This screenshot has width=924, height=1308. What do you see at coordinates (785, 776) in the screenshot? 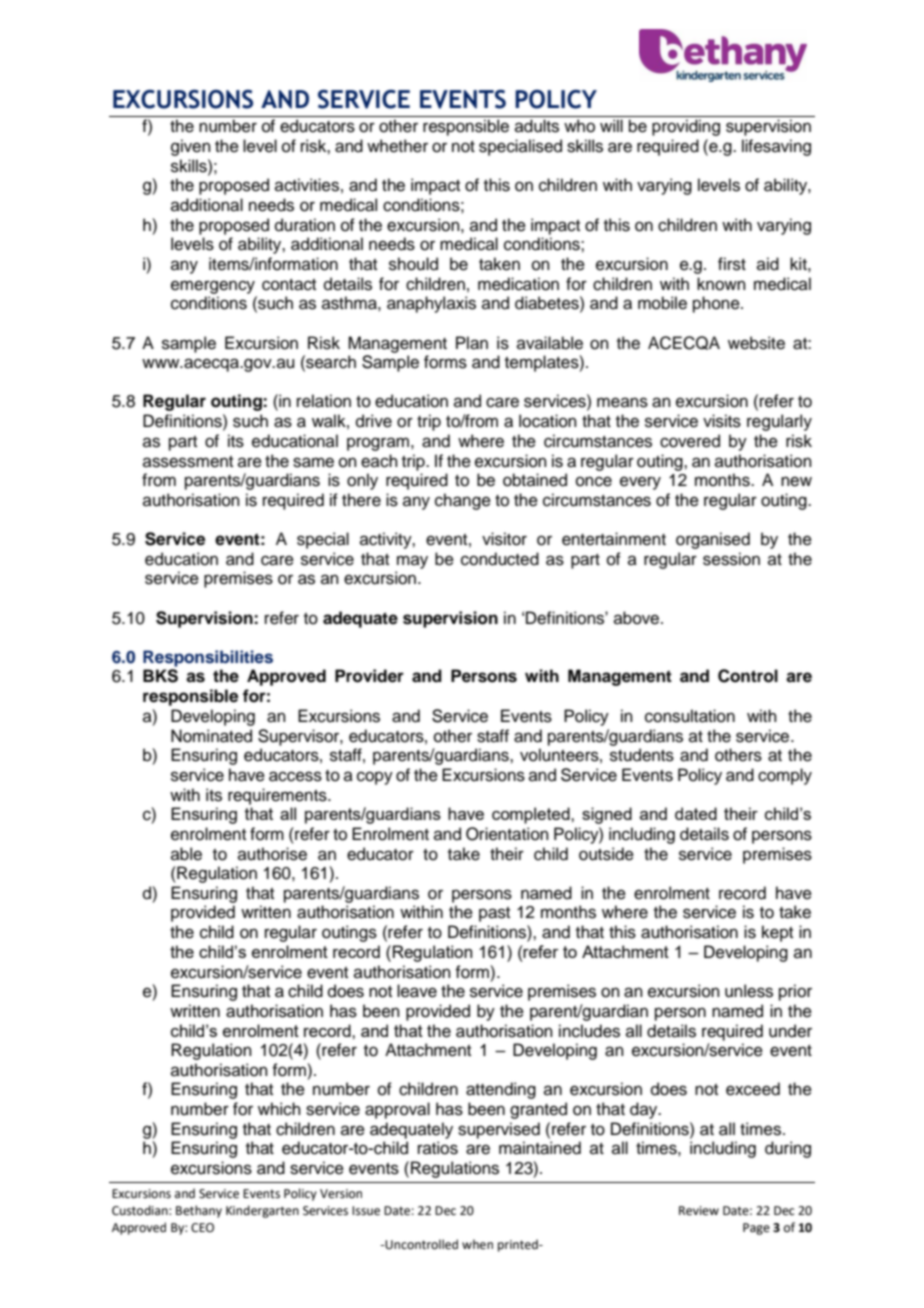
I see `comply` at bounding box center [785, 776].
